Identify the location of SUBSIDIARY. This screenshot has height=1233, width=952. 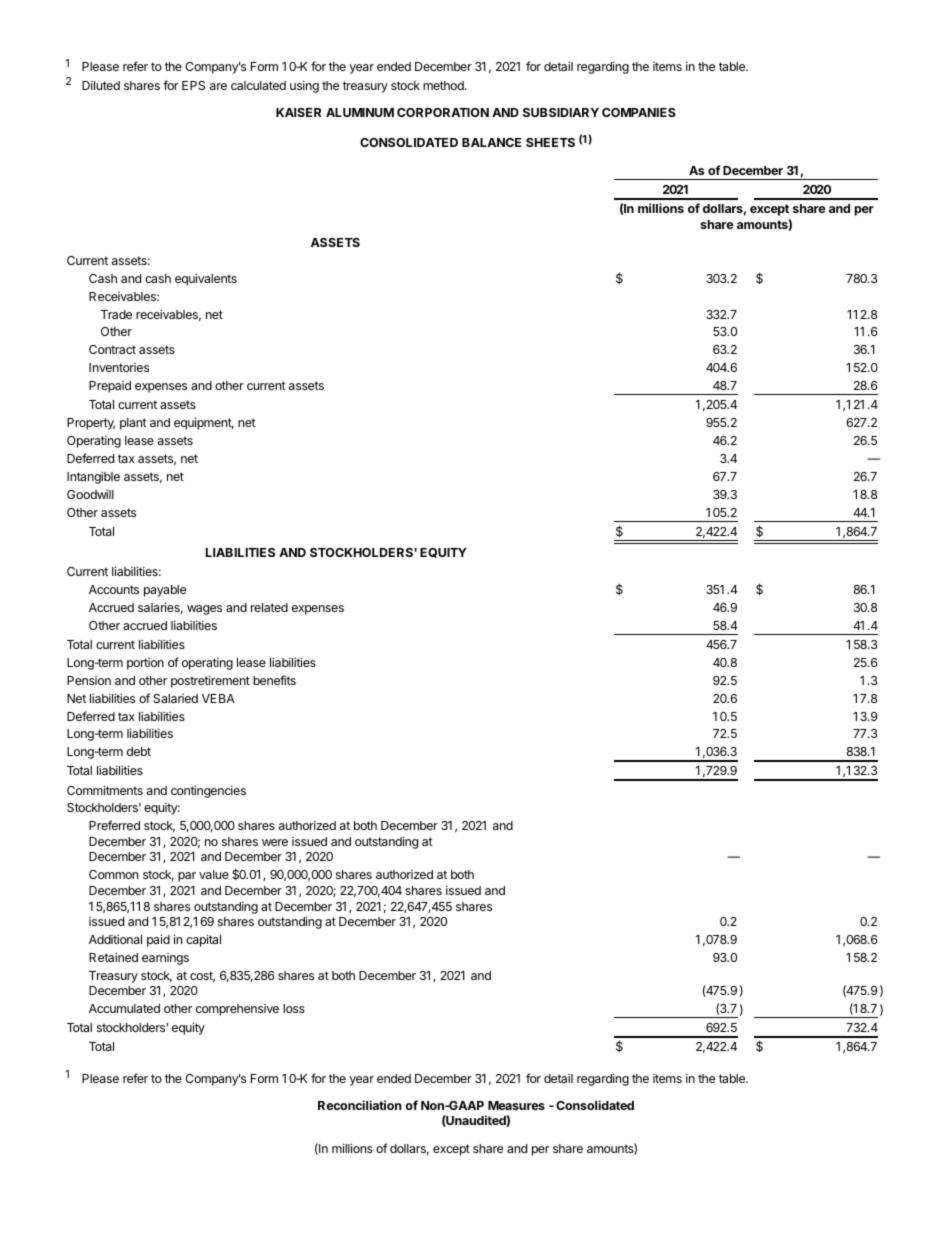
(561, 112).
